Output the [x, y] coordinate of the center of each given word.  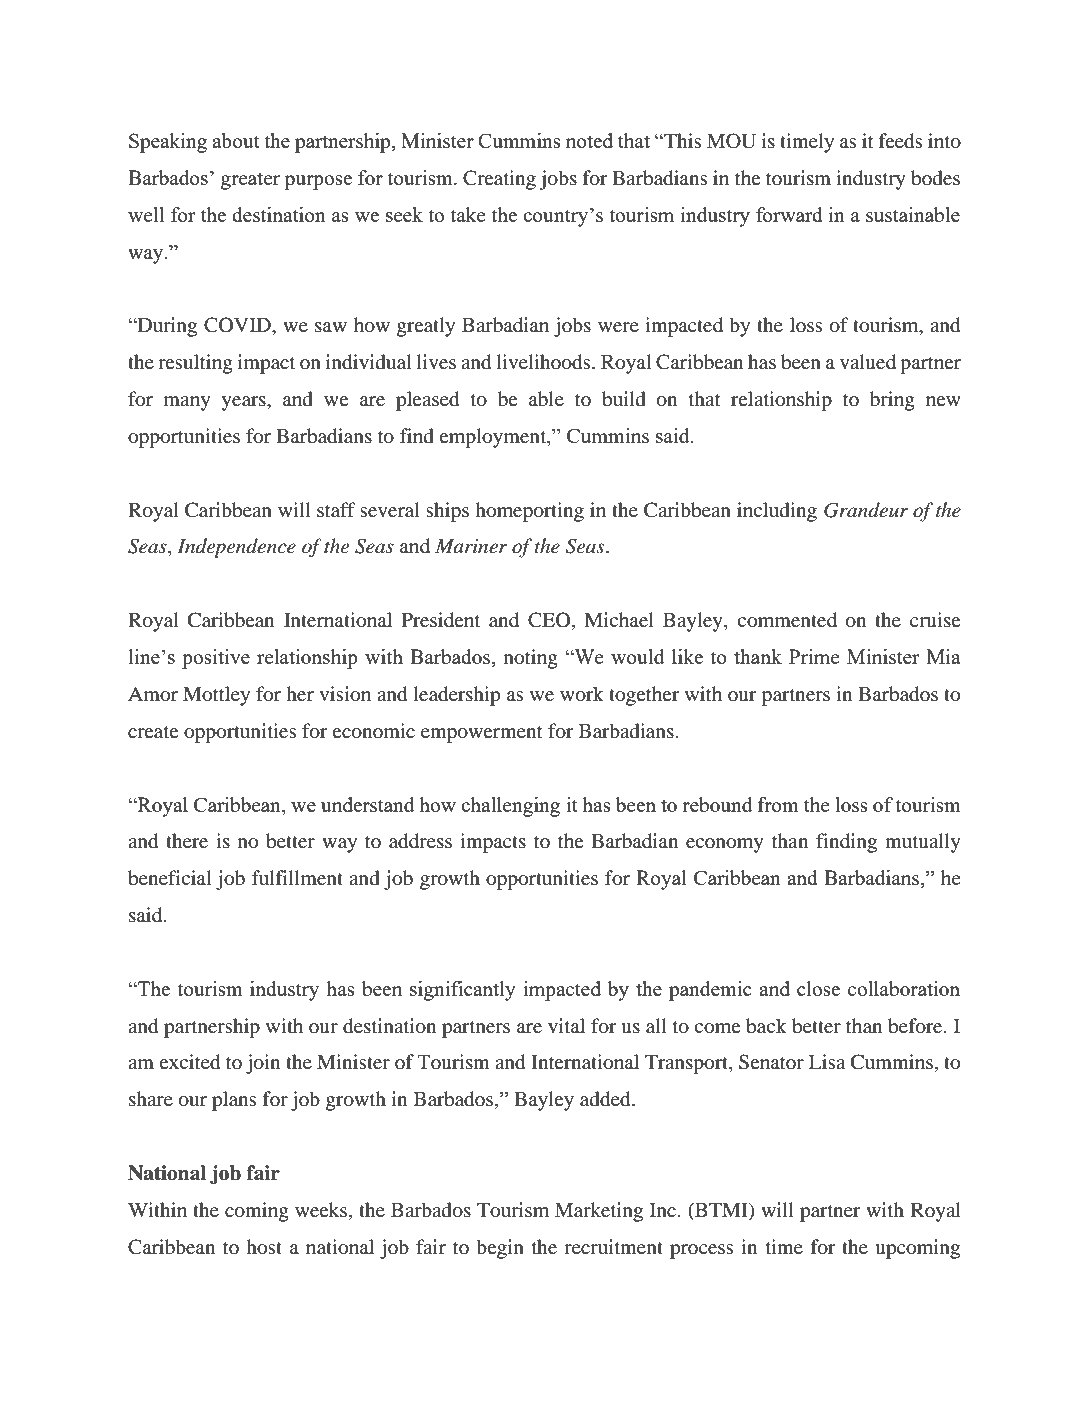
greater [250, 181]
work [582, 694]
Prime [814, 656]
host [264, 1247]
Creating [499, 180]
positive [216, 659]
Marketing [599, 1212]
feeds [900, 141]
